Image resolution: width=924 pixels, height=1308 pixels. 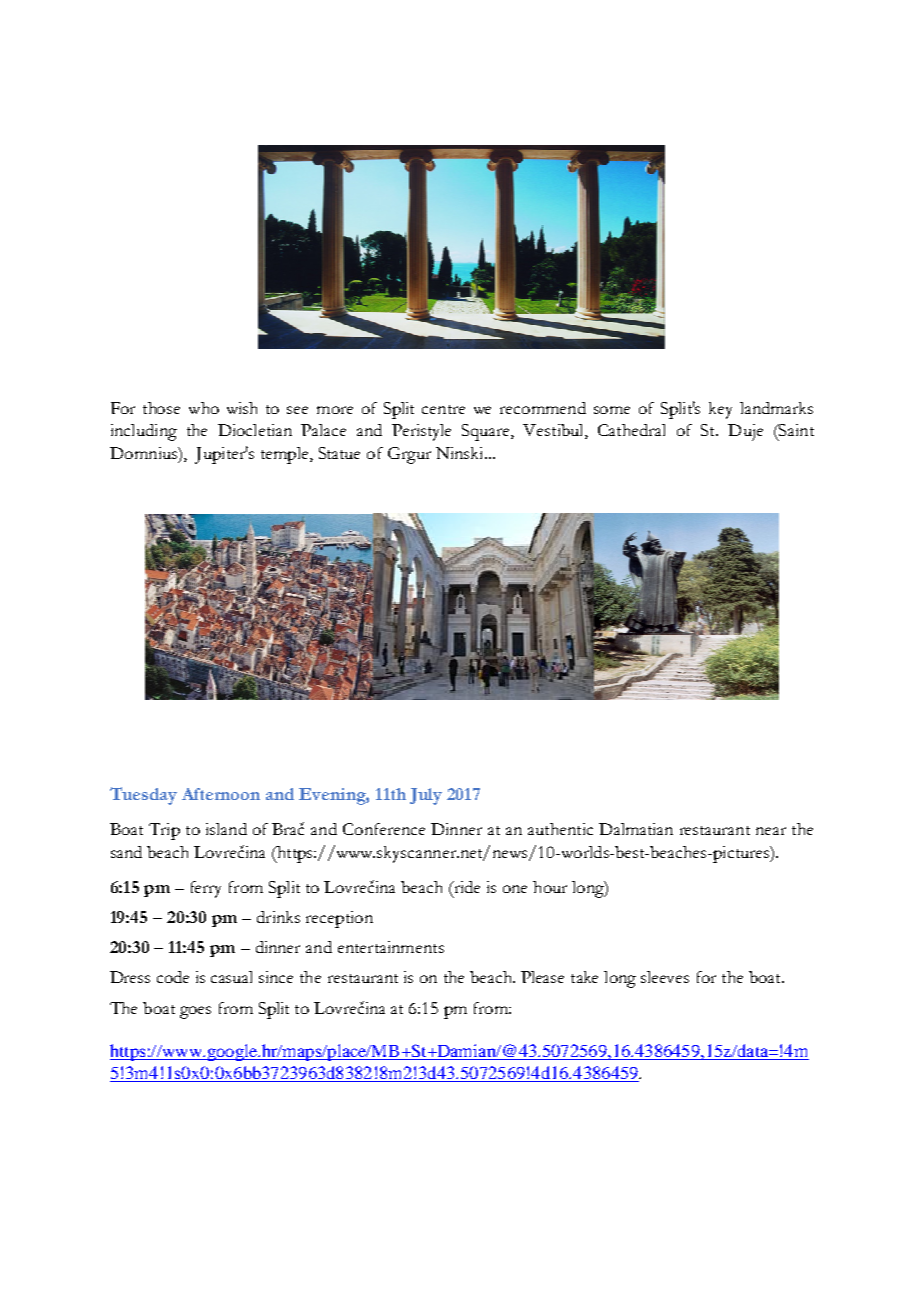 I want to click on goes, so click(x=195, y=1012).
